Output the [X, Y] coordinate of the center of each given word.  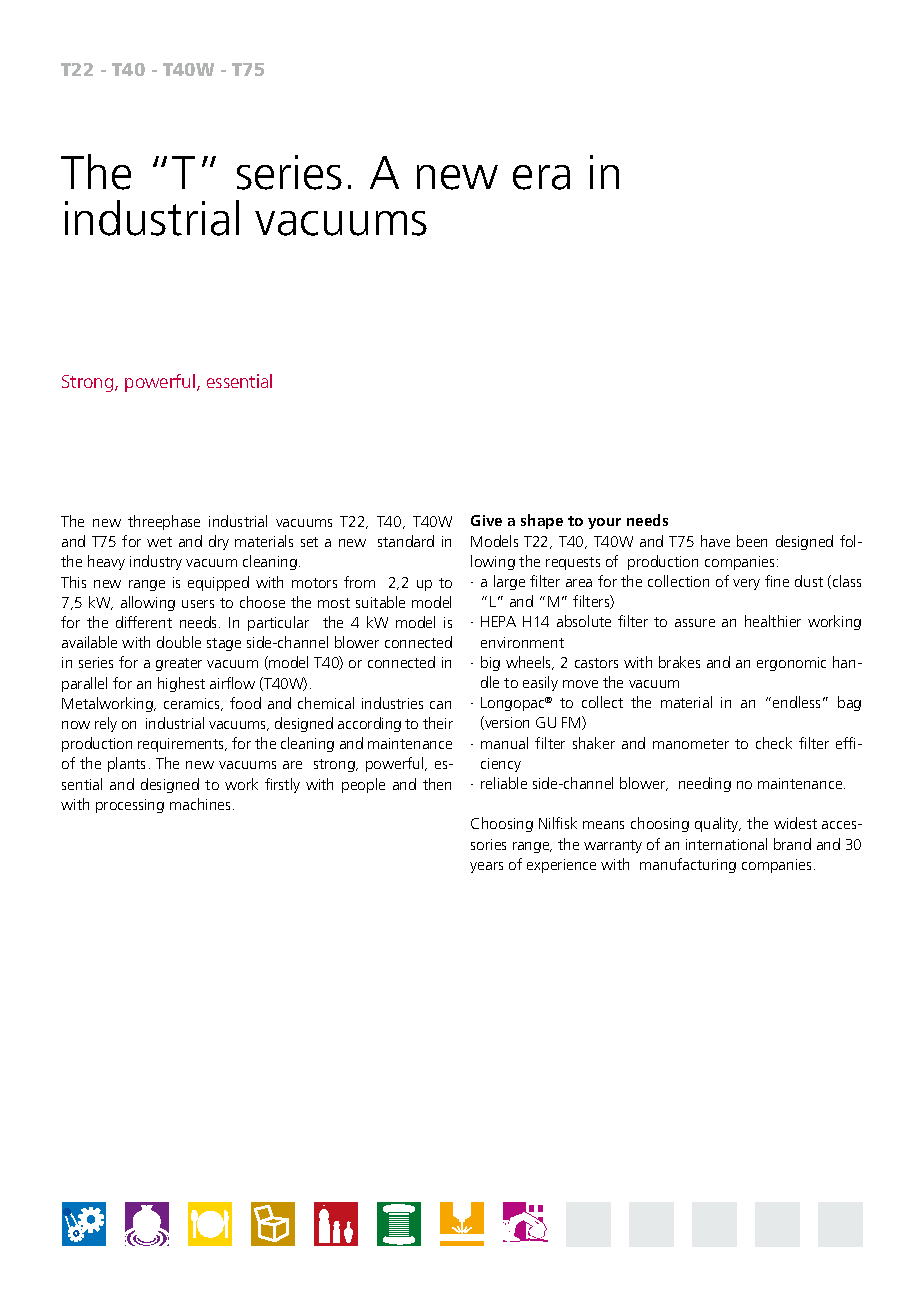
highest [181, 684]
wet [159, 542]
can [440, 705]
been [752, 541]
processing [130, 806]
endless [796, 702]
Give [486, 520]
